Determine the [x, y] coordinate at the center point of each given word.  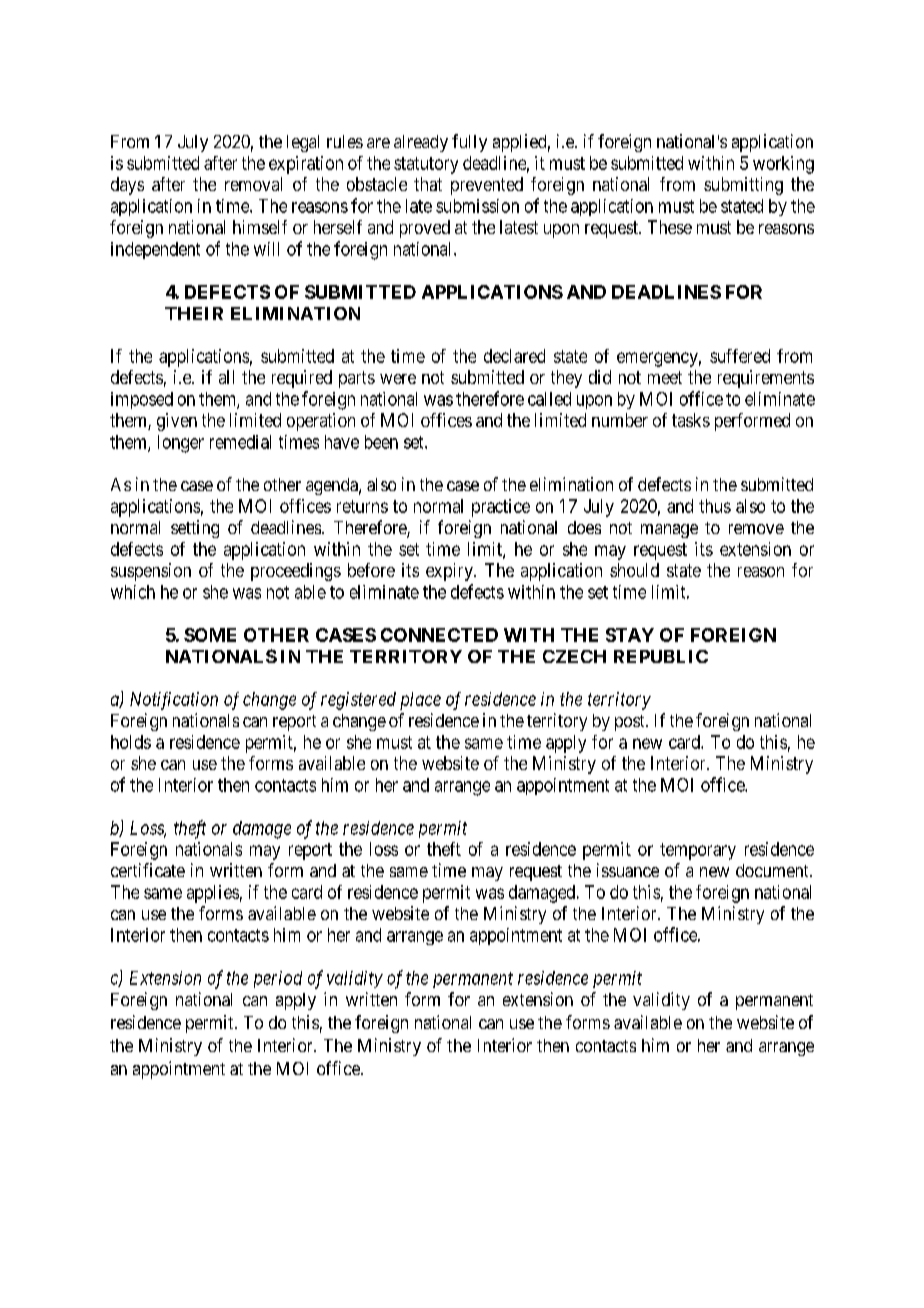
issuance [628, 870]
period [278, 979]
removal [253, 184]
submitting [743, 186]
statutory [426, 165]
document [773, 870]
